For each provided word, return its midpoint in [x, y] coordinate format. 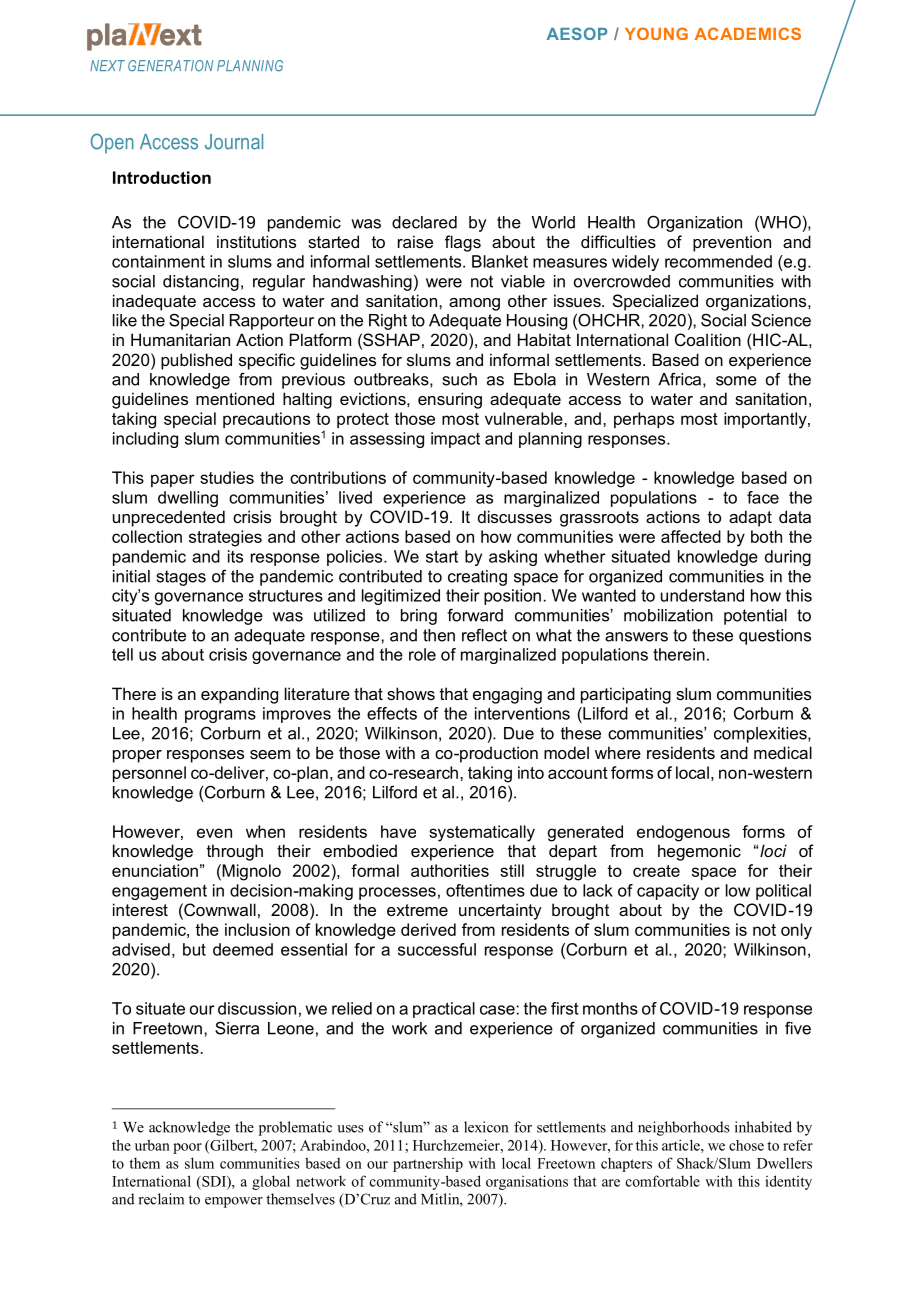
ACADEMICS [748, 33]
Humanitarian [180, 339]
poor [187, 1148]
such [460, 379]
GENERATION [170, 66]
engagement [159, 892]
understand [702, 595]
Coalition [708, 339]
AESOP [577, 33]
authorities [450, 870]
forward [475, 615]
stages [181, 578]
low [738, 890]
